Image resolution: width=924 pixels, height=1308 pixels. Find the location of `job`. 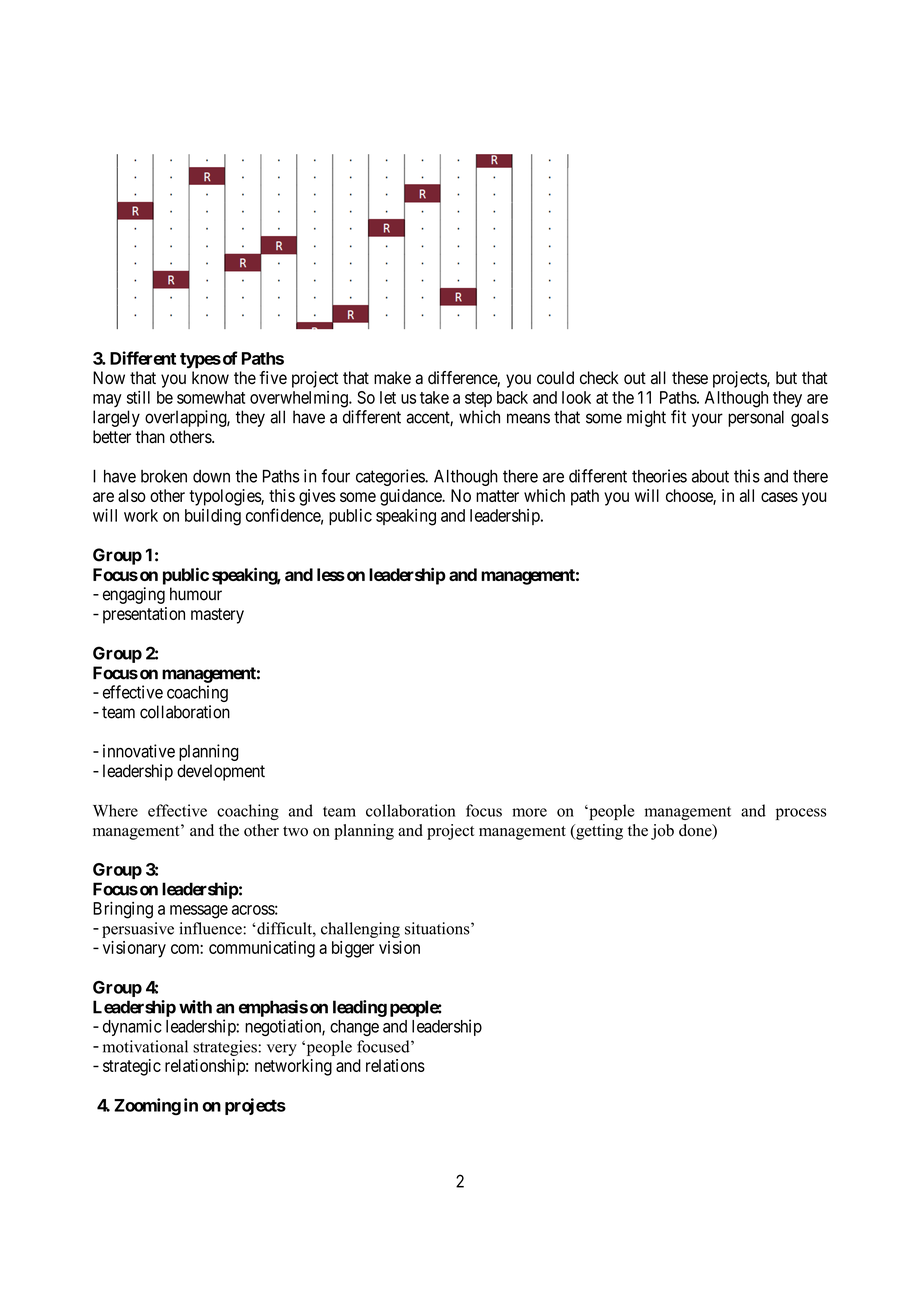

job is located at coordinates (662, 832).
